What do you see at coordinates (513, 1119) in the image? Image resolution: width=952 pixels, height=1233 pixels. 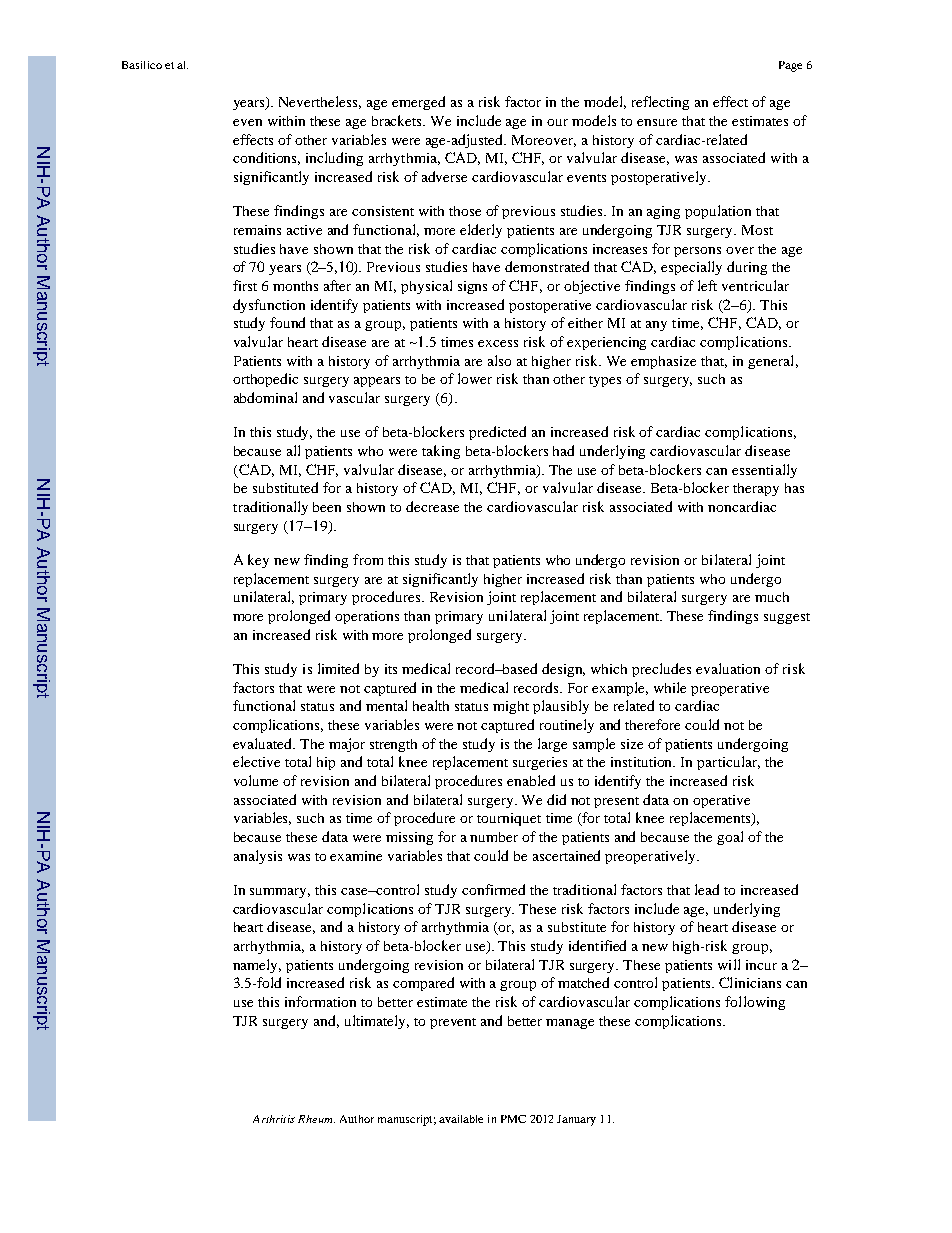 I see `PMC` at bounding box center [513, 1119].
